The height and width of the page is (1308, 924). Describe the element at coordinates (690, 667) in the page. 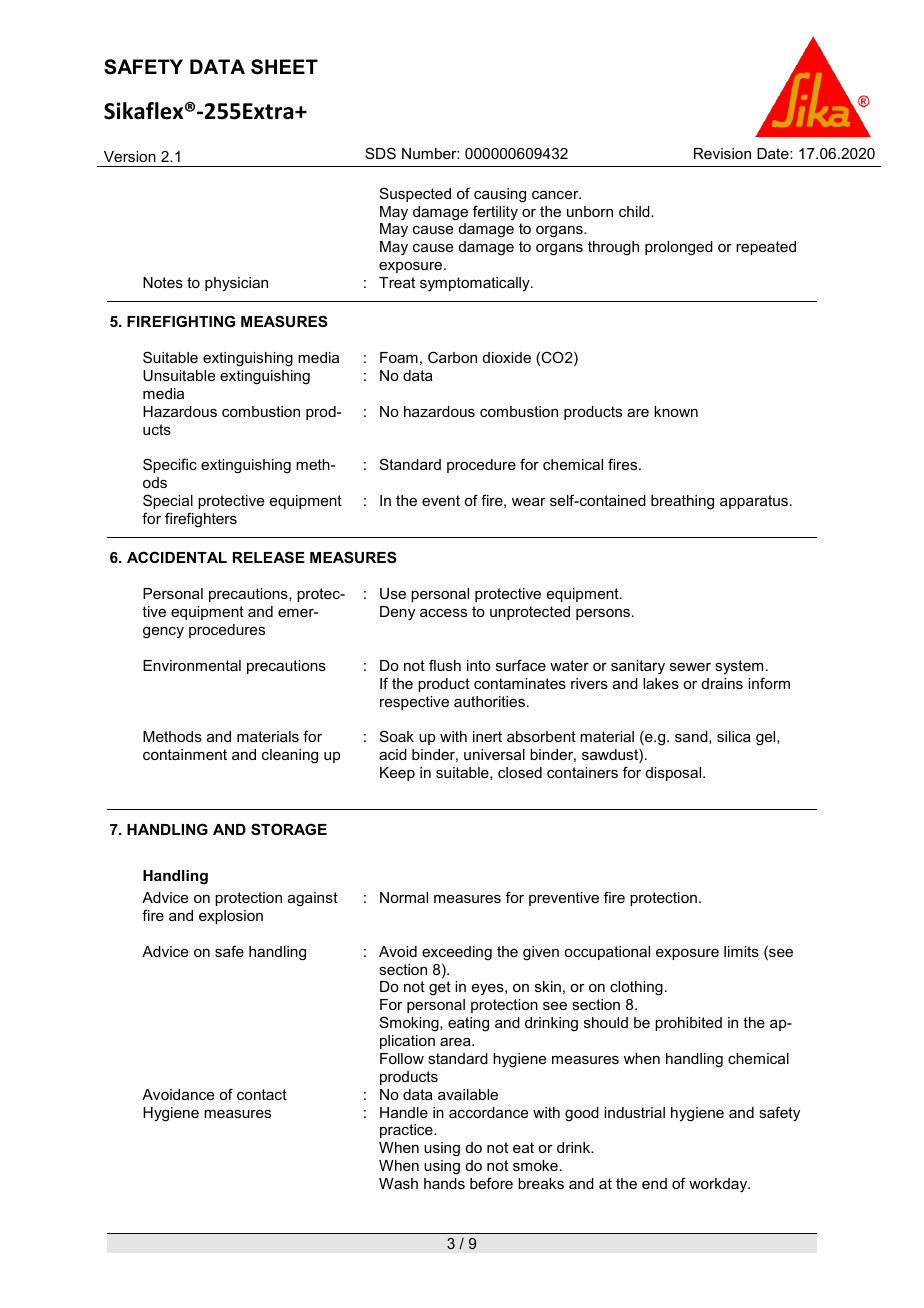

I see `sewer` at that location.
